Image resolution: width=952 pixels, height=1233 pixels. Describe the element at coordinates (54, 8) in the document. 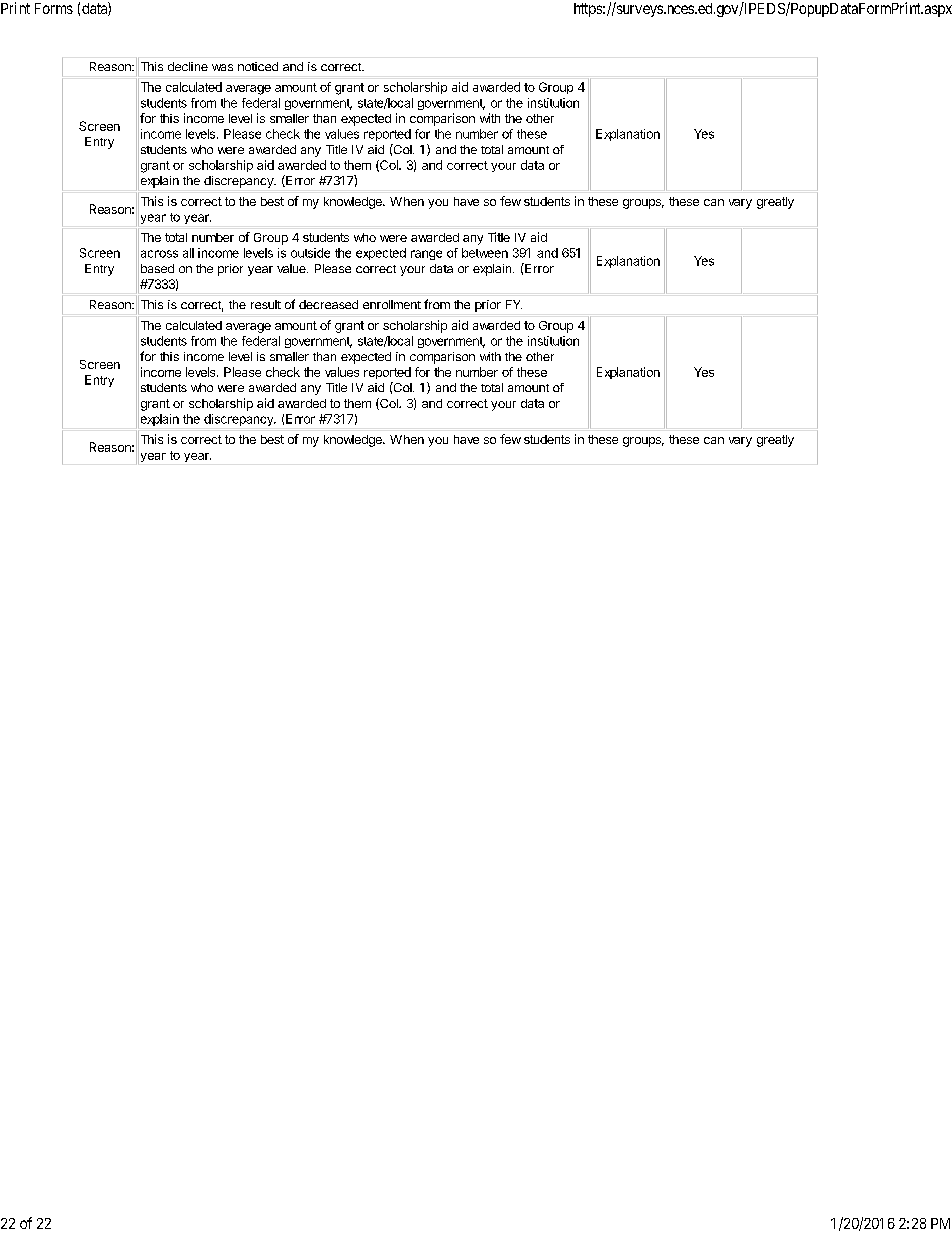

I see `Forms` at that location.
